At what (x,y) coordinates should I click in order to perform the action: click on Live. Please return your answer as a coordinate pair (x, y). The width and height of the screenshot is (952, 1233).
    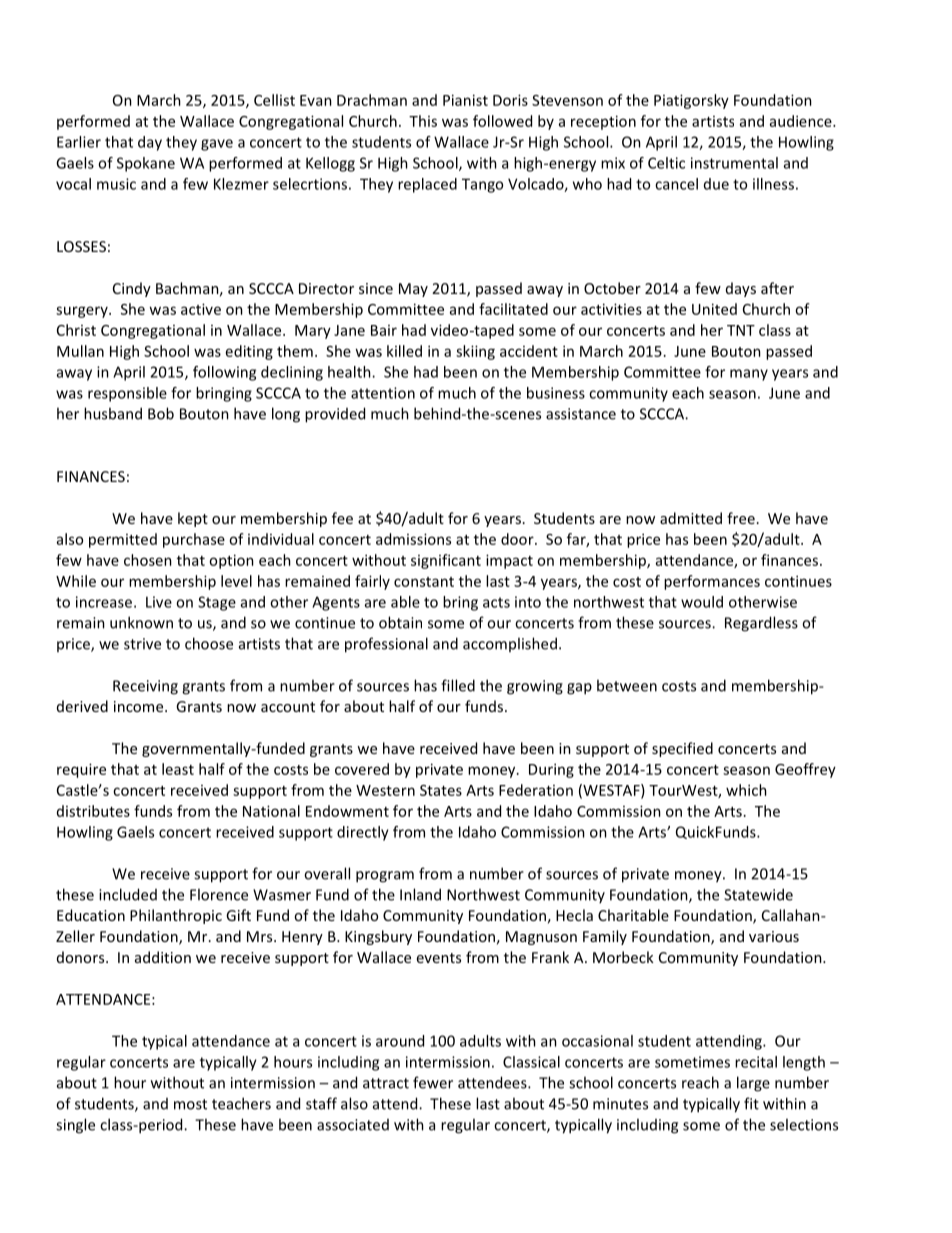
    Looking at the image, I should click on (159, 602).
